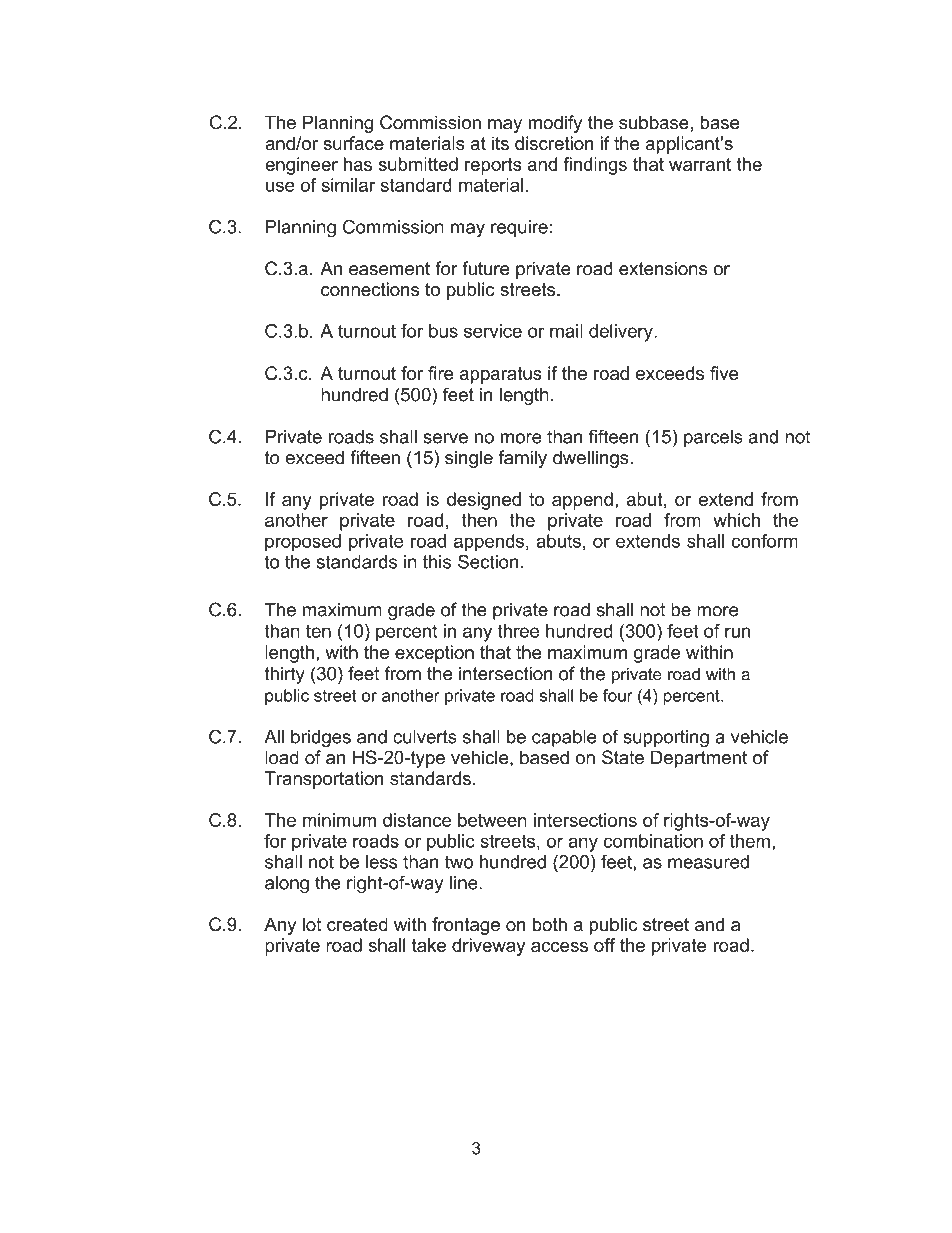 The height and width of the screenshot is (1233, 952). What do you see at coordinates (479, 520) in the screenshot?
I see `then` at bounding box center [479, 520].
